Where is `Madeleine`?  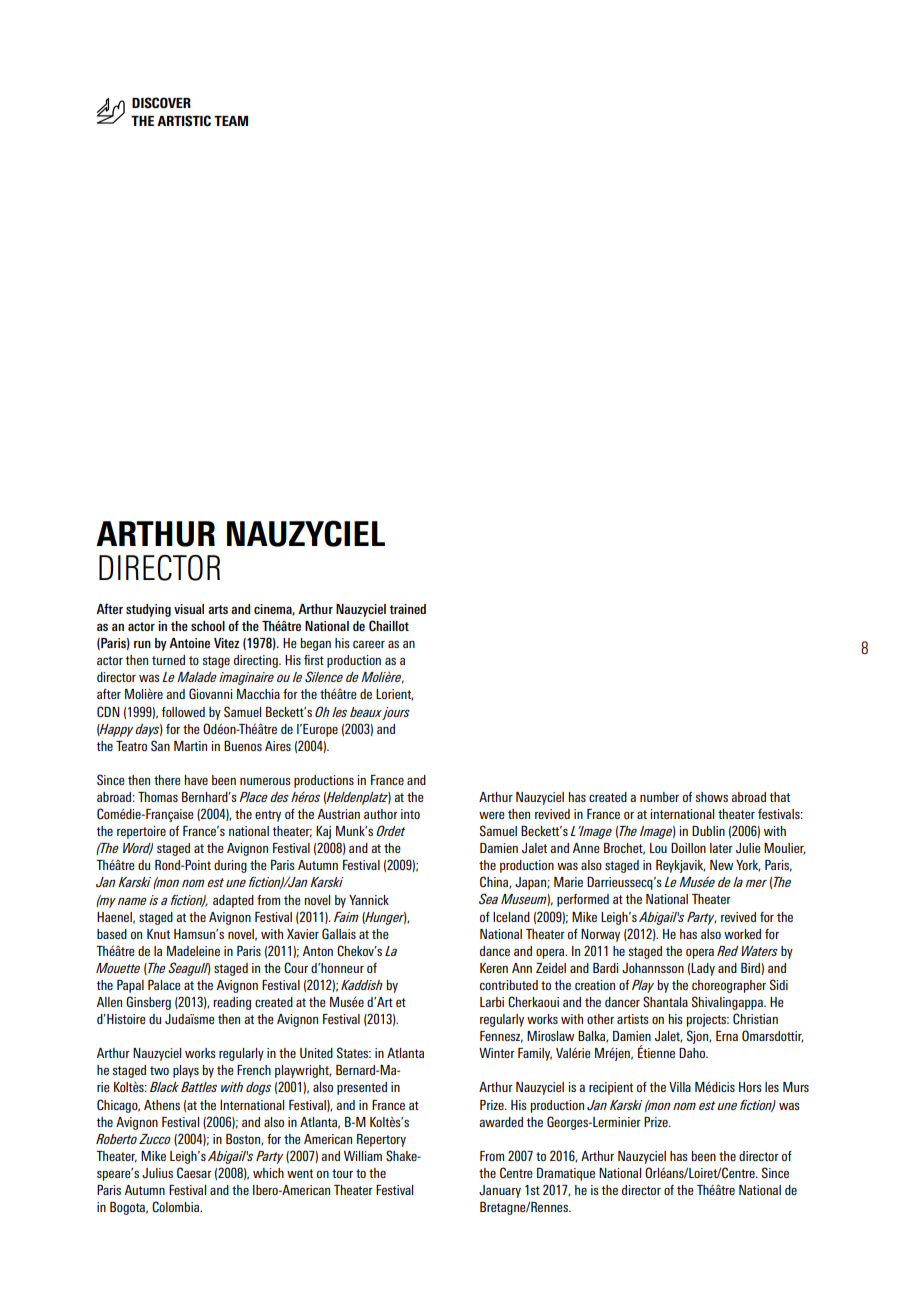 Madeleine is located at coordinates (193, 951).
